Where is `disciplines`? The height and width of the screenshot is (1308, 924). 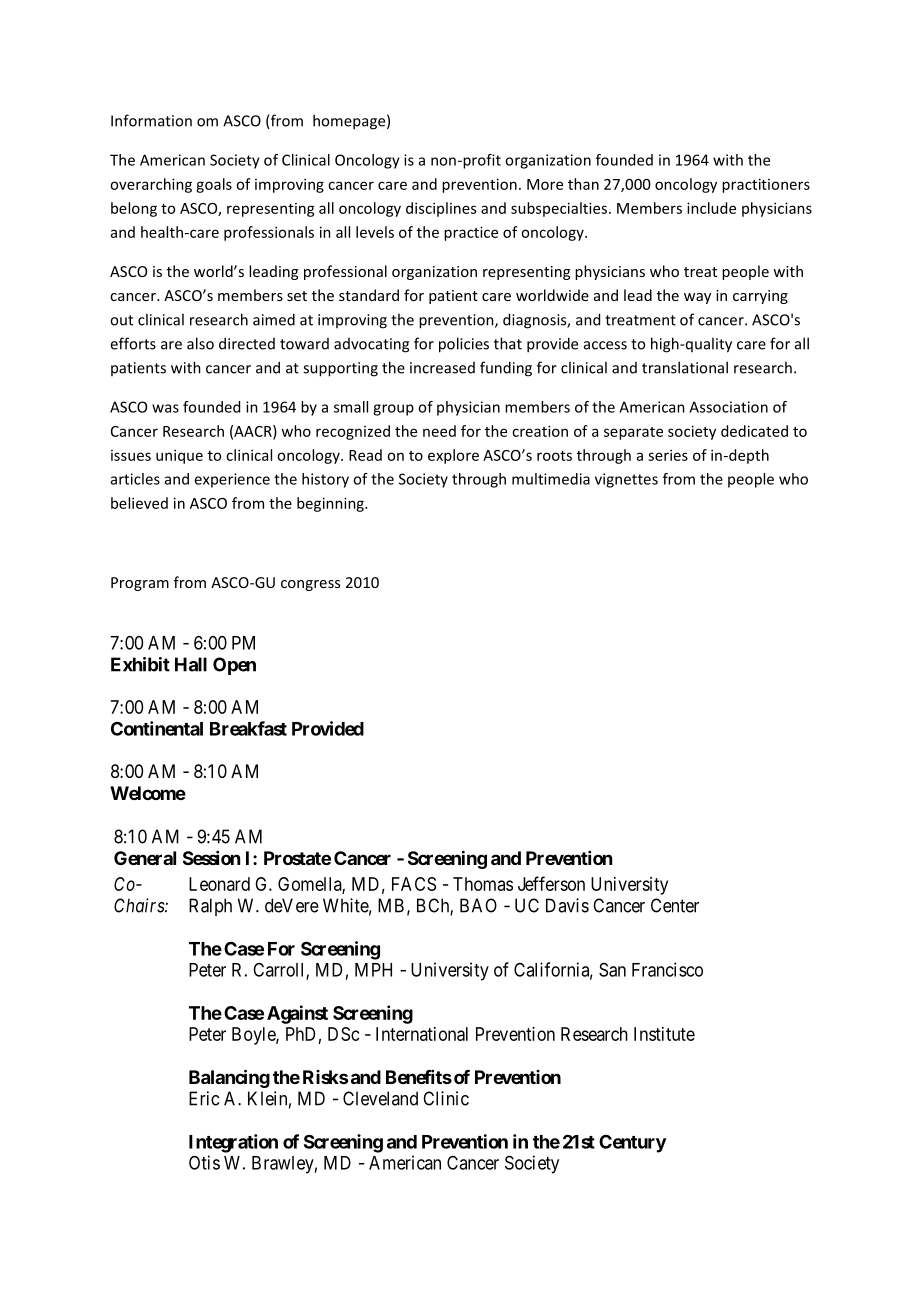 disciplines is located at coordinates (441, 209).
